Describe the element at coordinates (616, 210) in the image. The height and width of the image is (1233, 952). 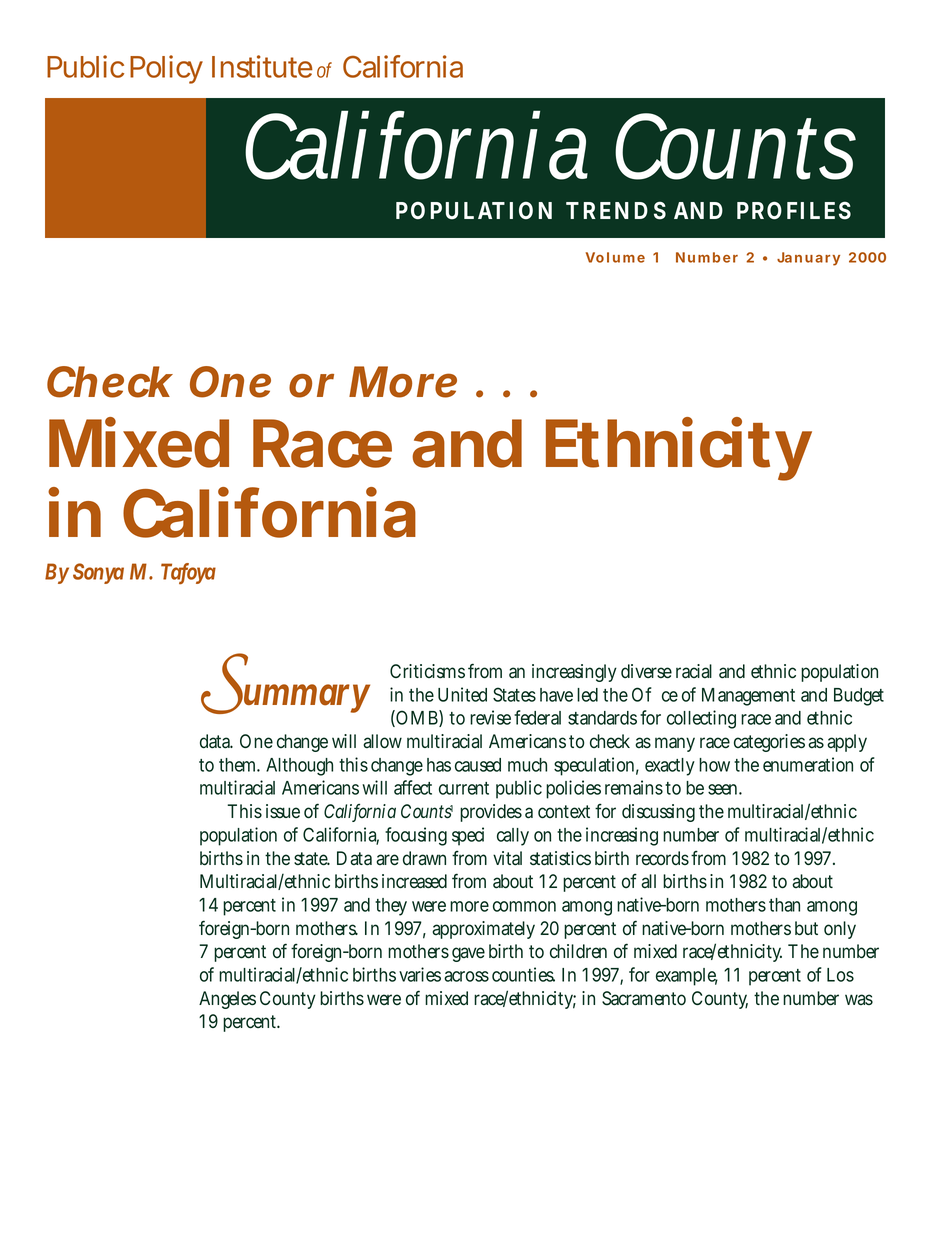
I see `TRENDS` at that location.
